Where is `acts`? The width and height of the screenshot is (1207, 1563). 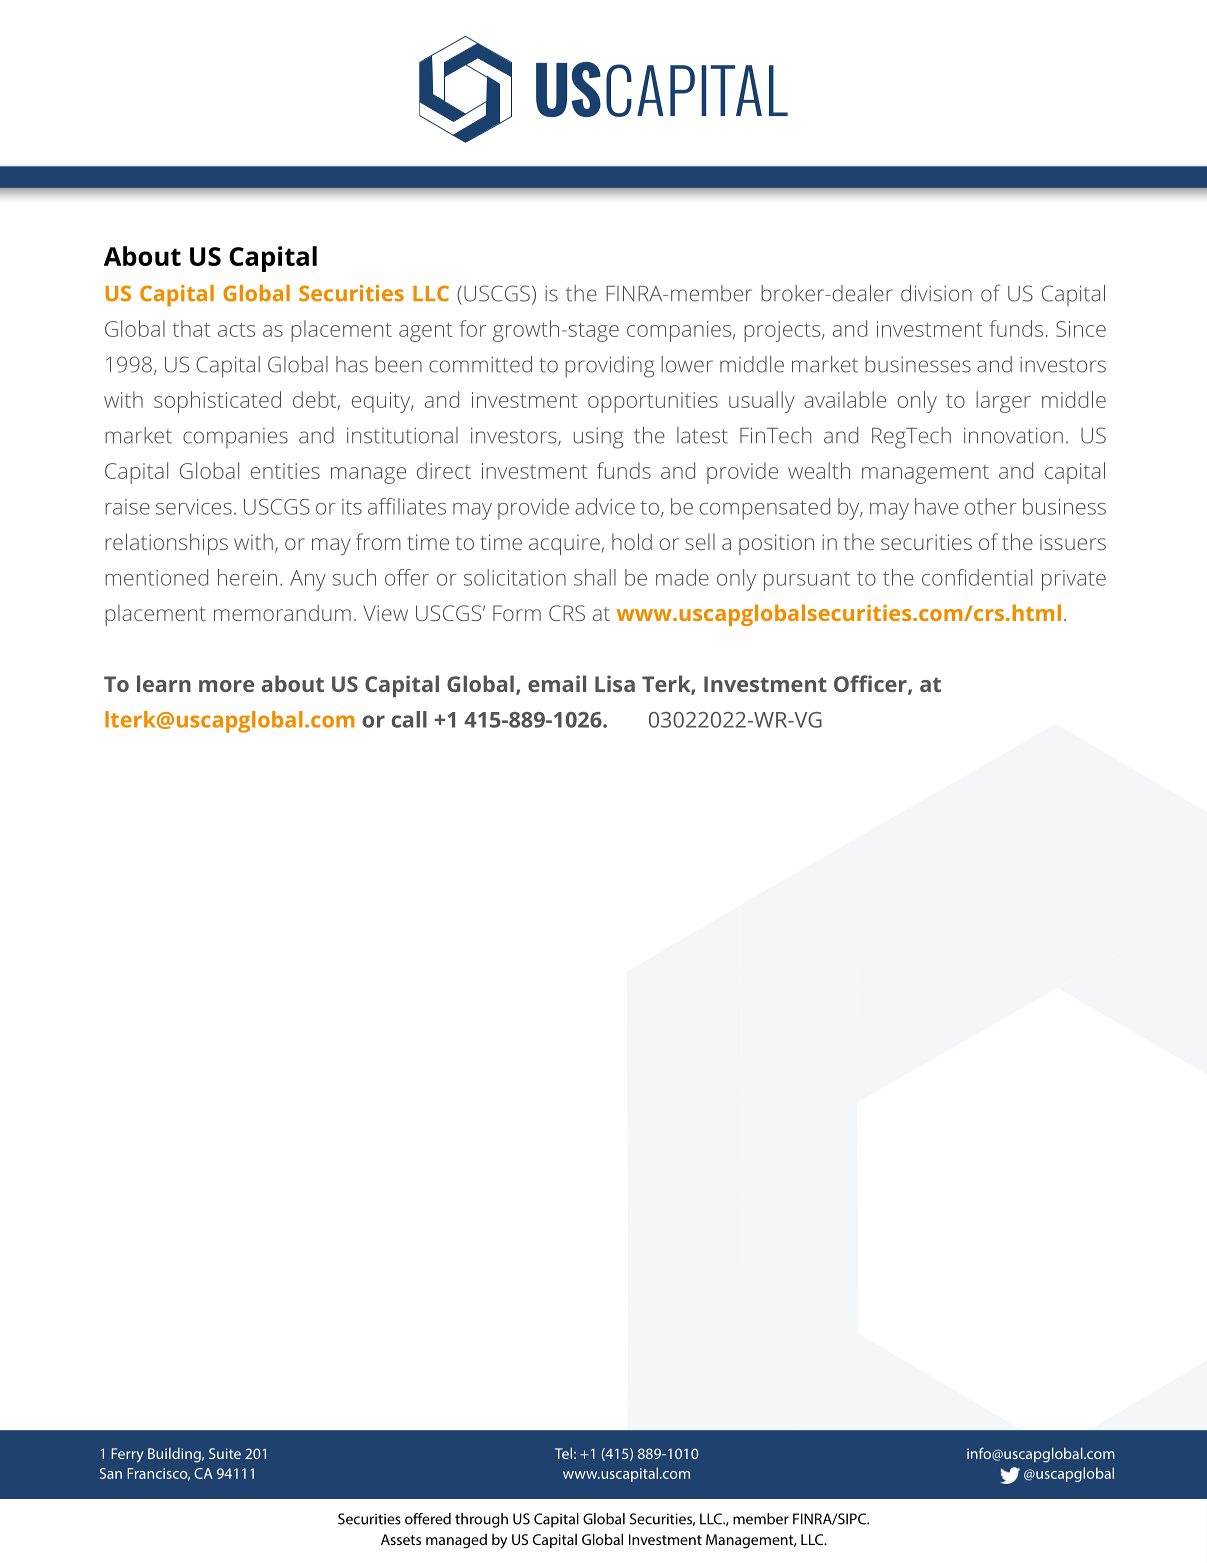
acts is located at coordinates (236, 329).
